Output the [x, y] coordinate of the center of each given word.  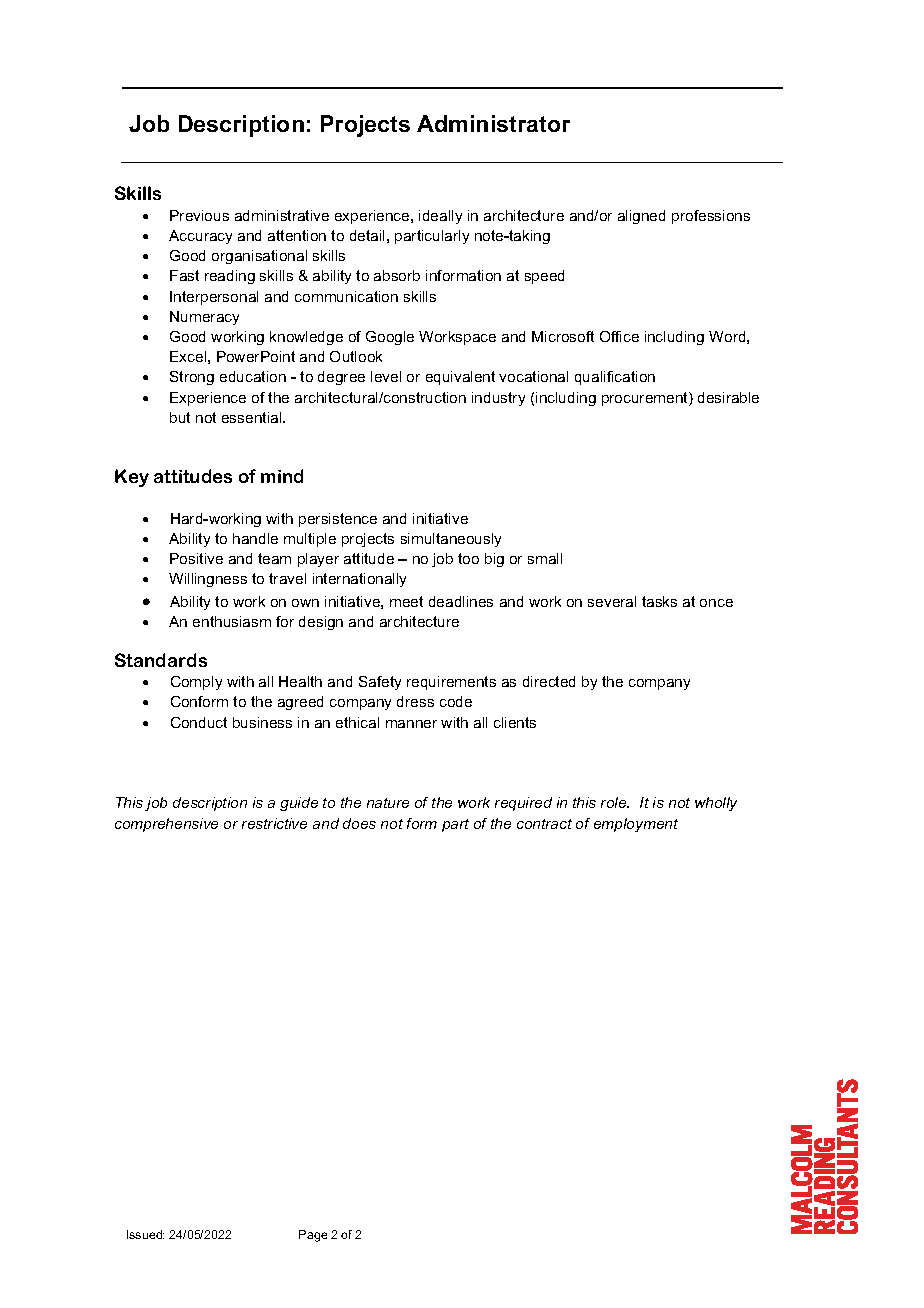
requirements [451, 683]
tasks [659, 601]
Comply [196, 683]
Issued [145, 1234]
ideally [440, 217]
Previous [199, 215]
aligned [641, 217]
